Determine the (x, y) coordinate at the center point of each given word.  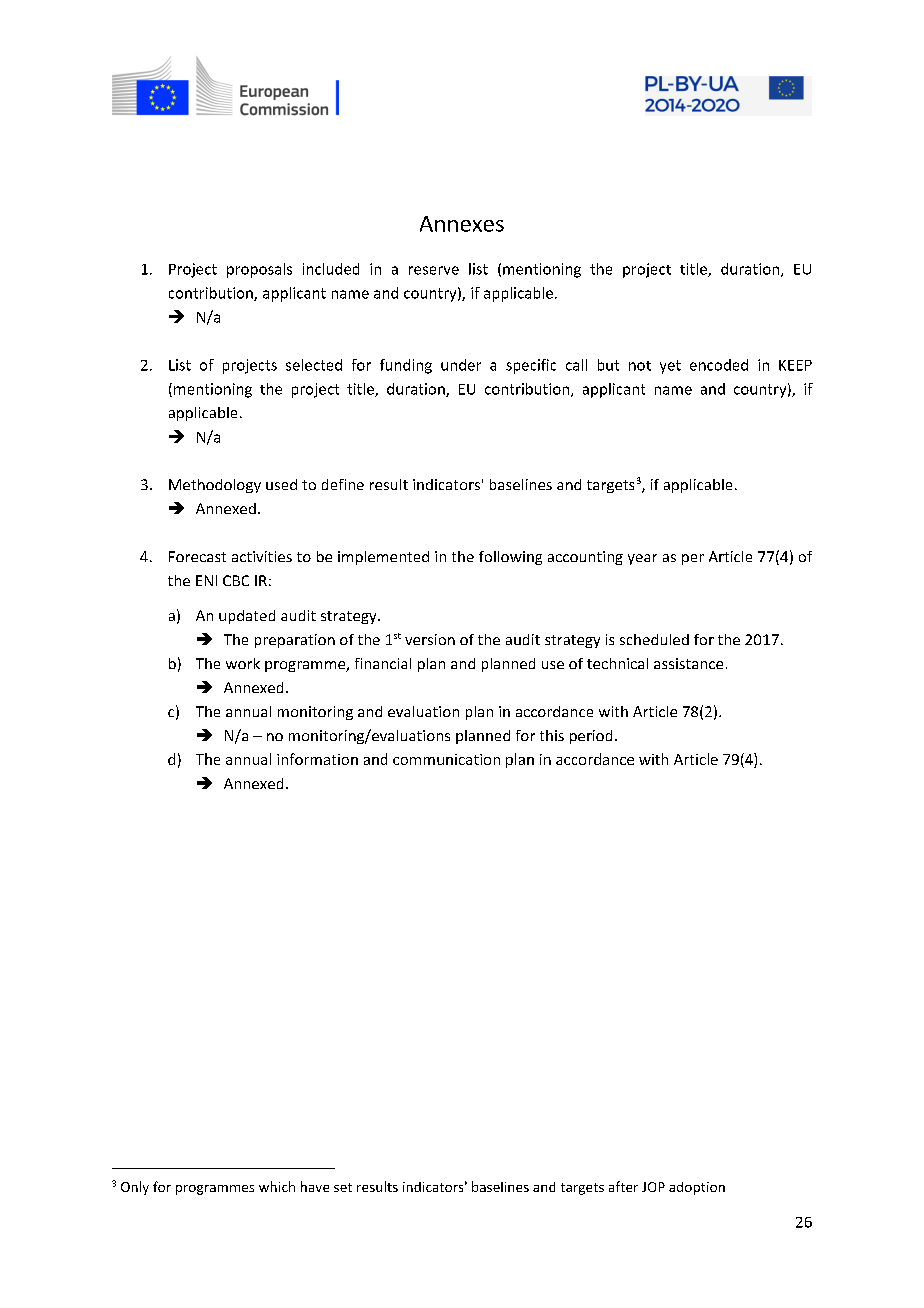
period (591, 737)
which (277, 1186)
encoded (719, 365)
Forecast (197, 556)
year (642, 559)
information (317, 759)
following (510, 558)
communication (446, 759)
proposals (259, 270)
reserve (434, 270)
